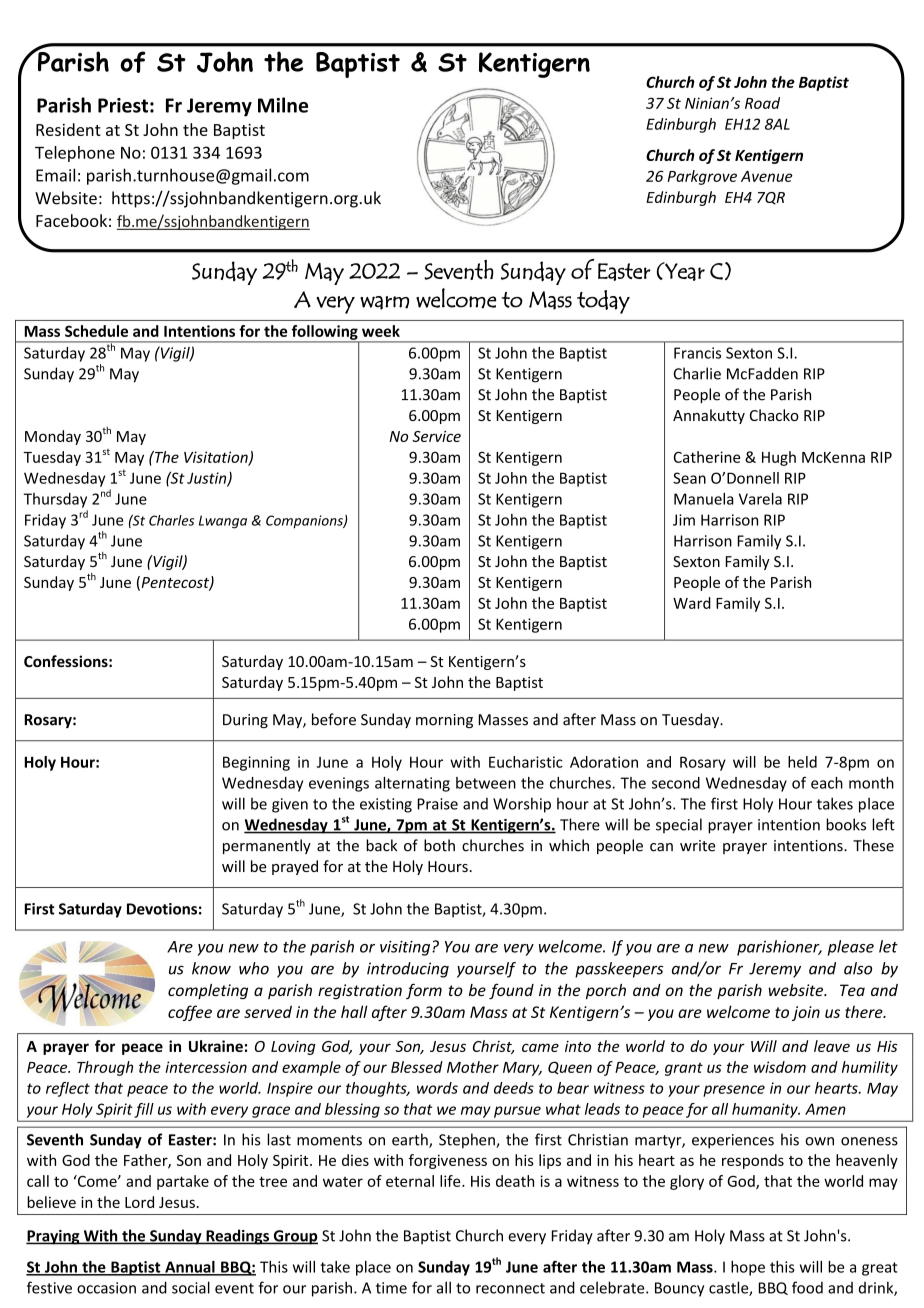 The height and width of the screenshot is (1308, 924). Describe the element at coordinates (75, 154) in the screenshot. I see `Telephone` at that location.
